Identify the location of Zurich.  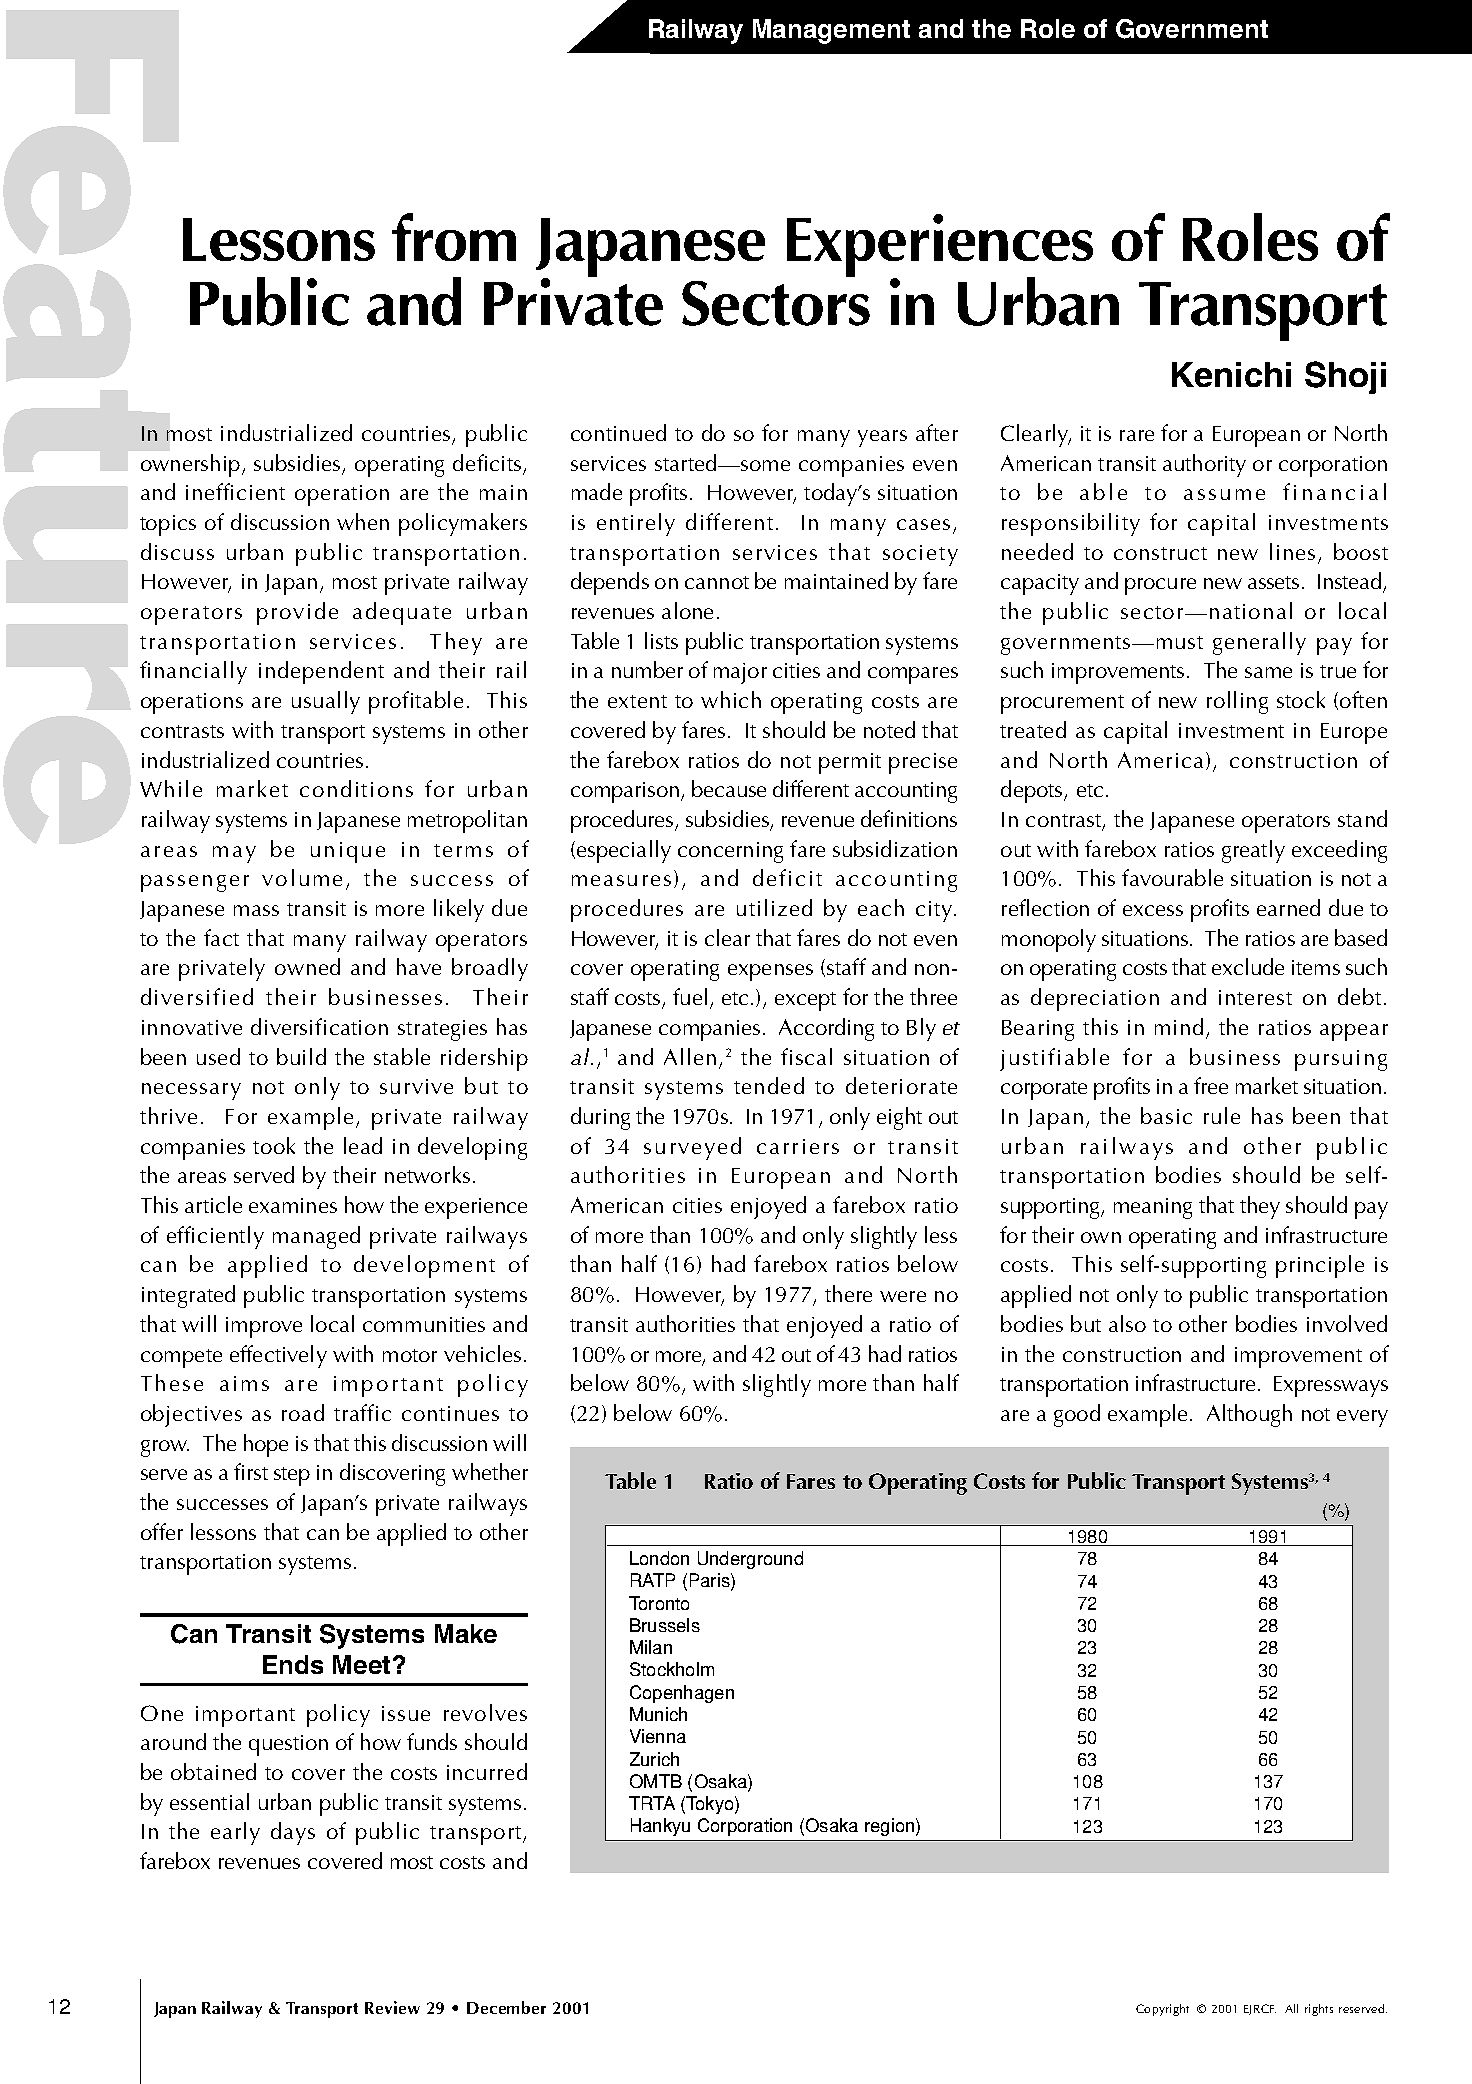
(654, 1759).
